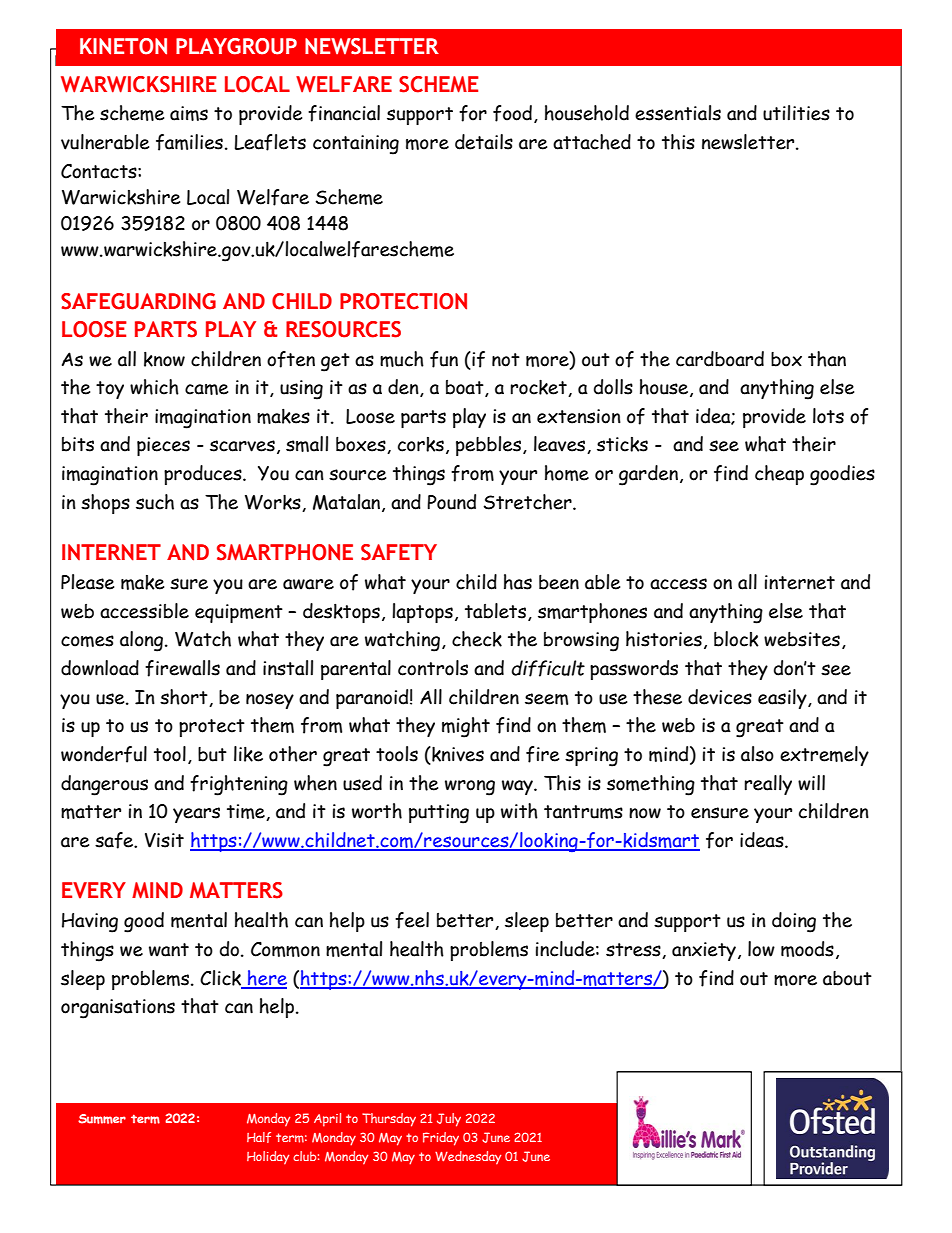  Describe the element at coordinates (451, 502) in the document. I see `Pound` at that location.
